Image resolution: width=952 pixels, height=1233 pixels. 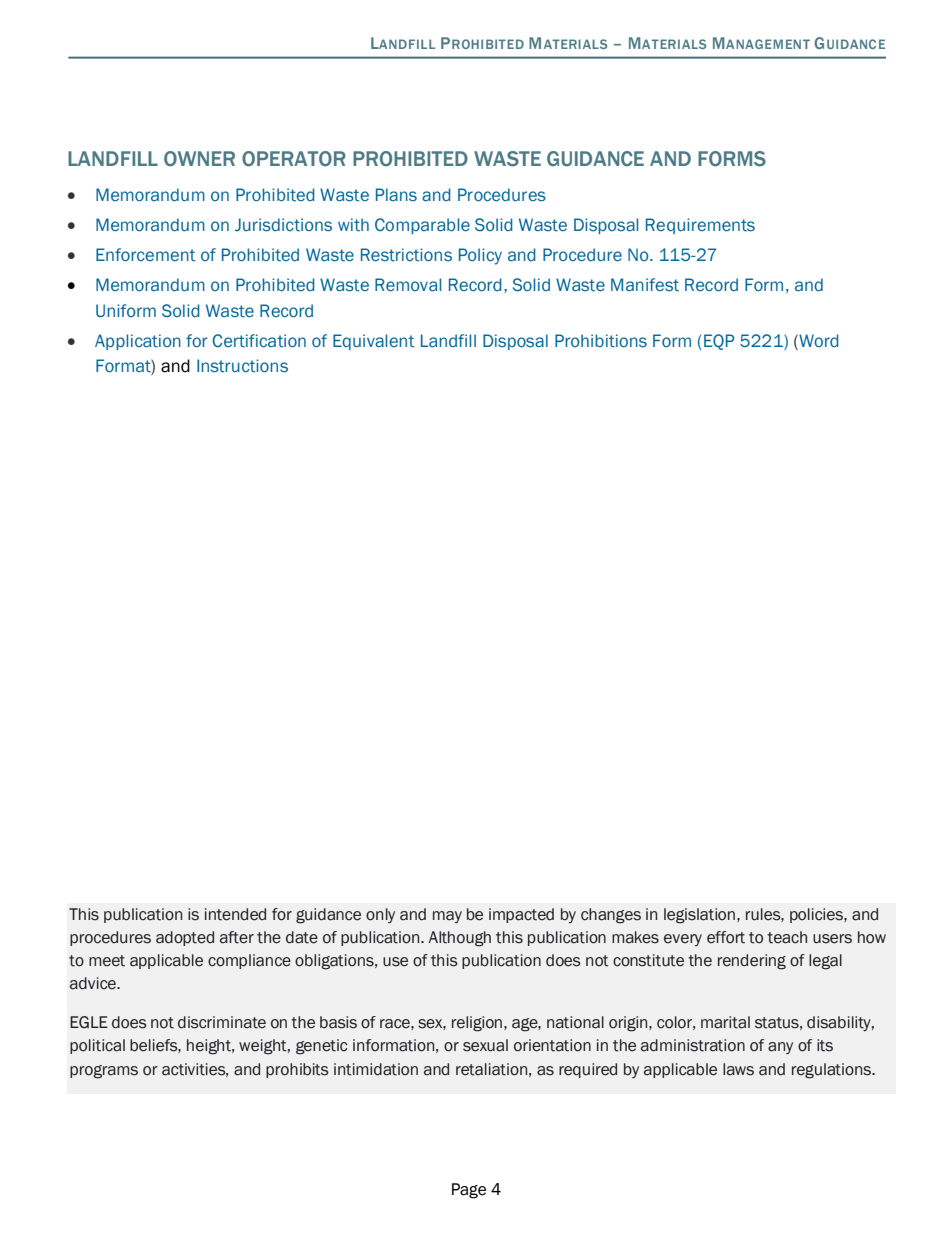 What do you see at coordinates (422, 226) in the screenshot?
I see `Comparable` at bounding box center [422, 226].
